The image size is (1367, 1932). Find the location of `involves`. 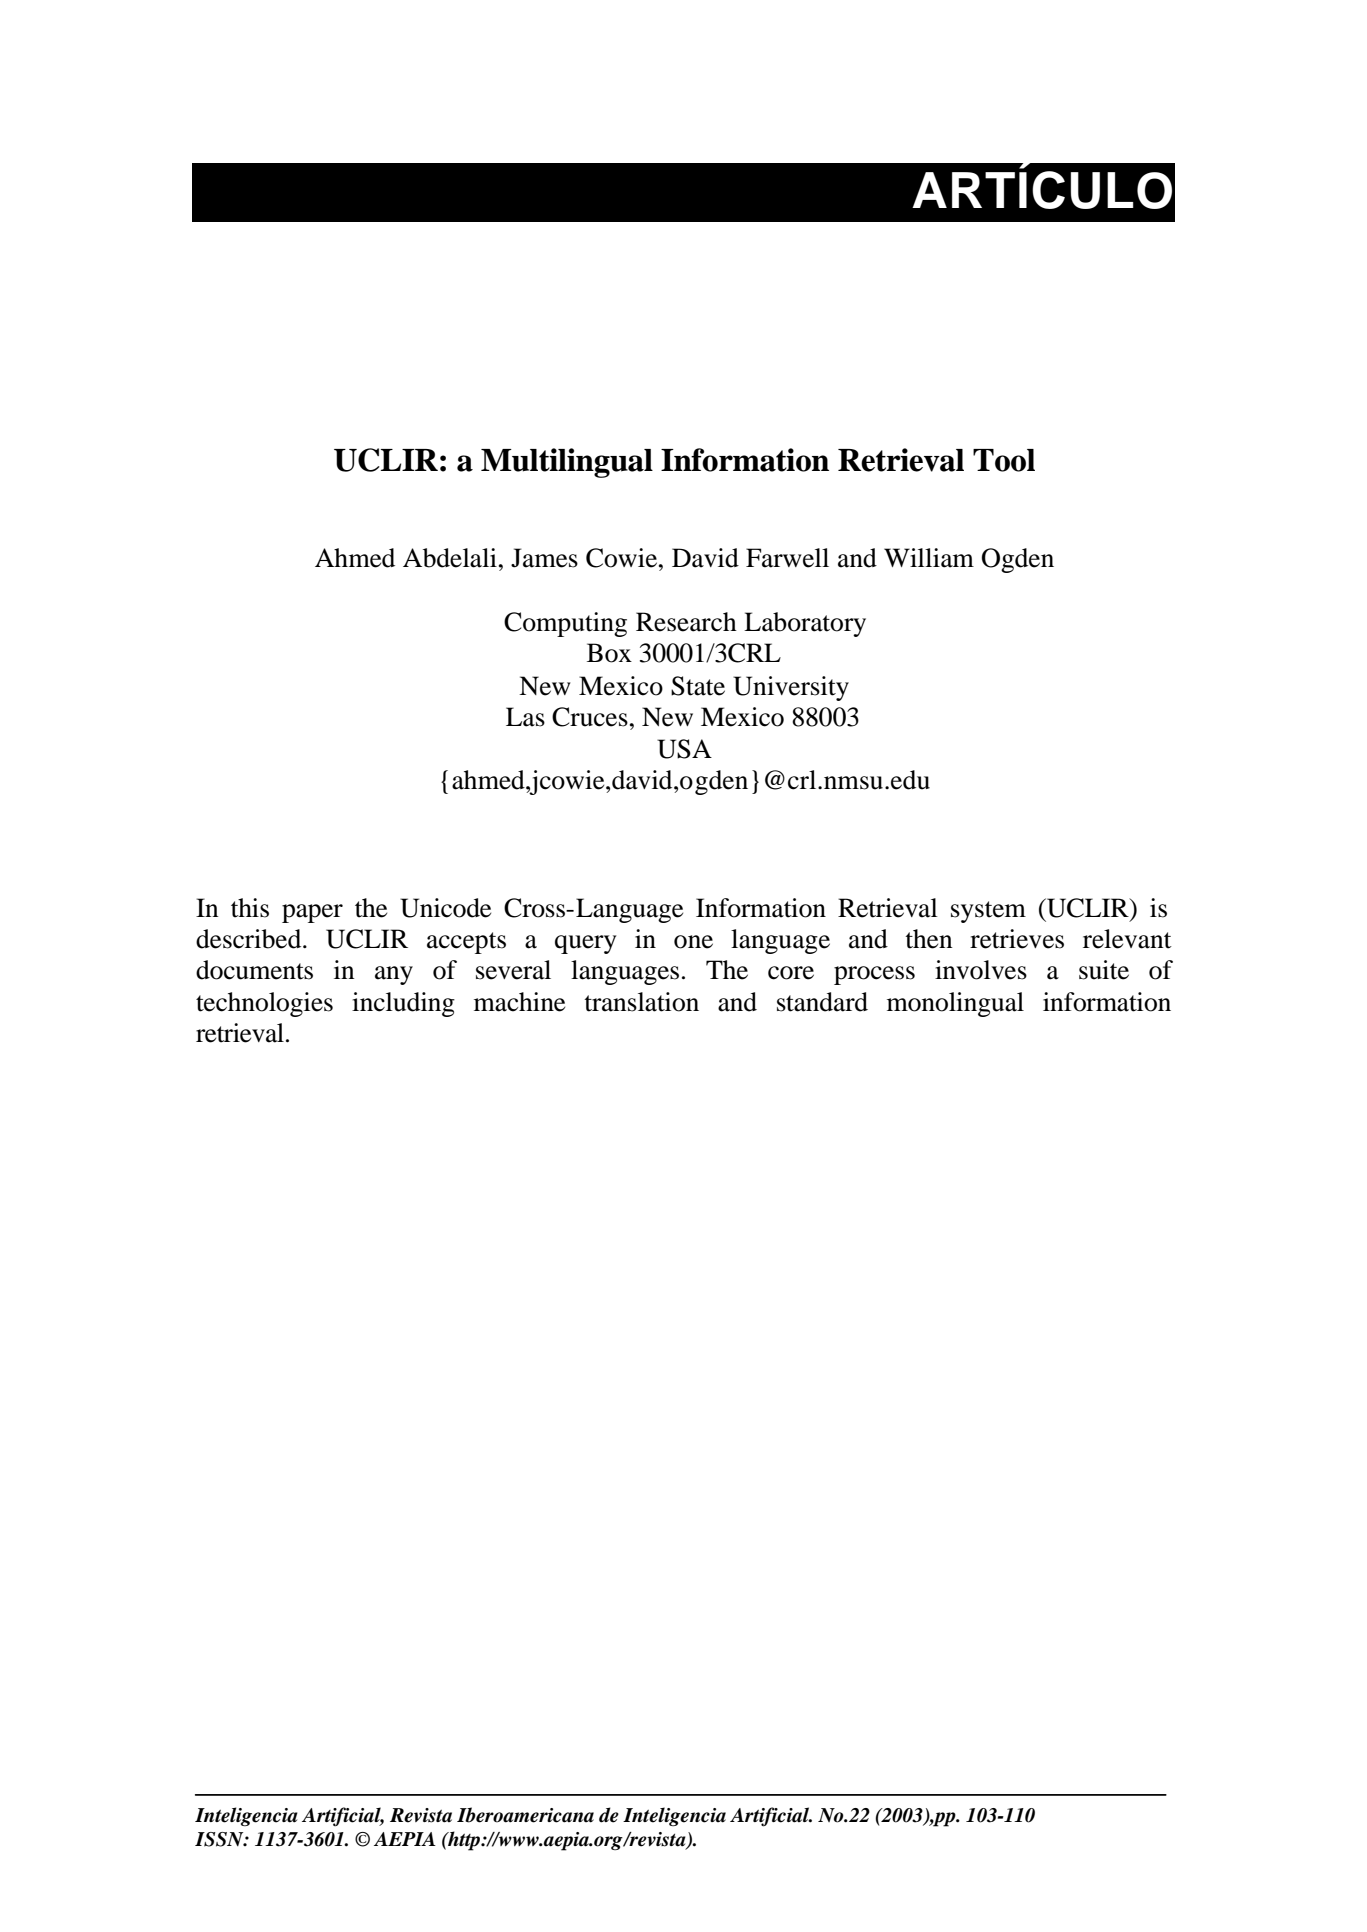

involves is located at coordinates (981, 970).
